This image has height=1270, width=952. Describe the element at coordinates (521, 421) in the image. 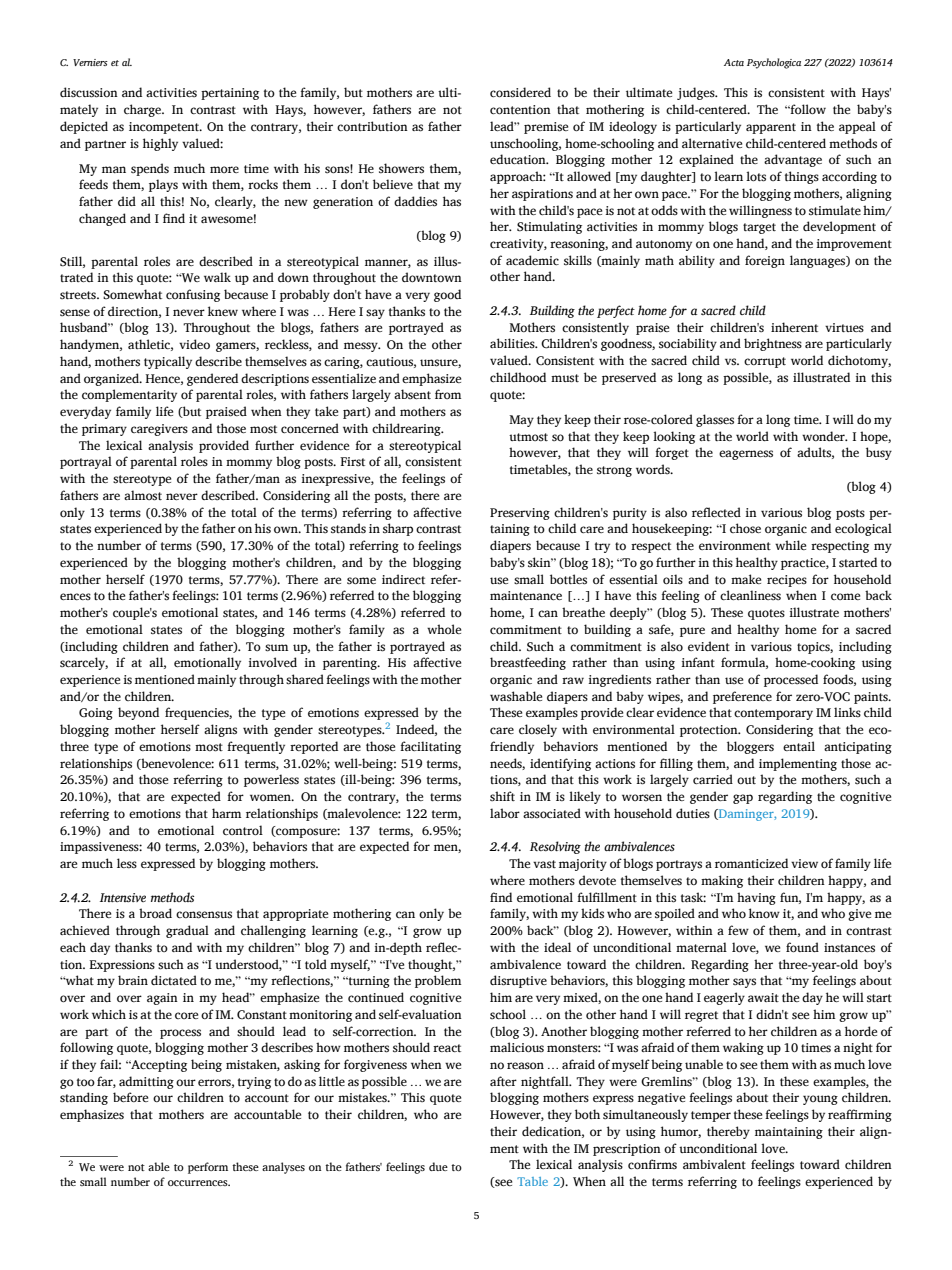

I see `May` at that location.
